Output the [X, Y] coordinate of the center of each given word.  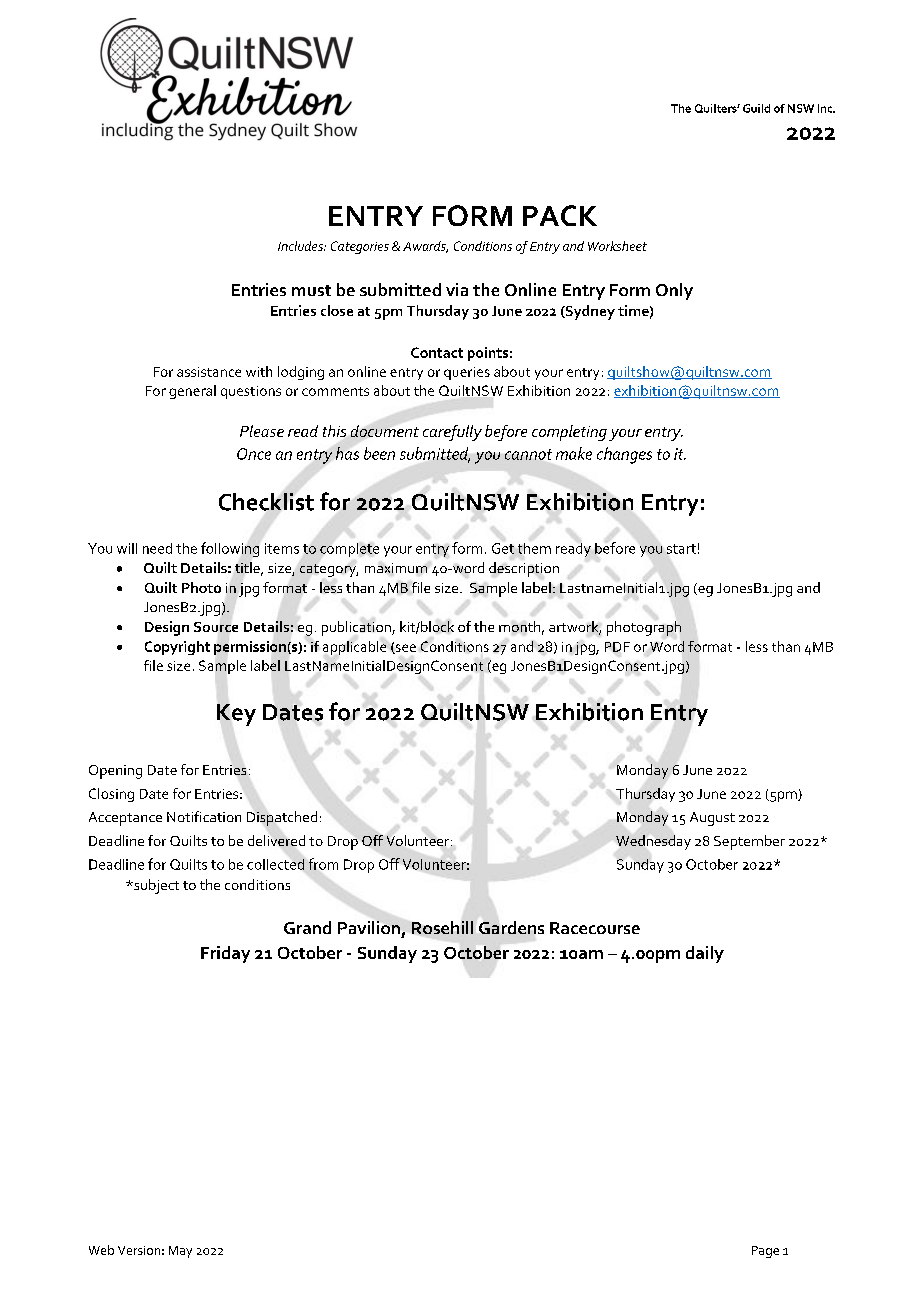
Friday [225, 954]
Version [139, 1250]
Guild [756, 108]
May [180, 1252]
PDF [617, 647]
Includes [301, 246]
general [192, 392]
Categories [360, 247]
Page [765, 1252]
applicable [354, 648]
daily [705, 954]
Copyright [177, 648]
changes [624, 455]
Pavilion [369, 927]
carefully [452, 433]
